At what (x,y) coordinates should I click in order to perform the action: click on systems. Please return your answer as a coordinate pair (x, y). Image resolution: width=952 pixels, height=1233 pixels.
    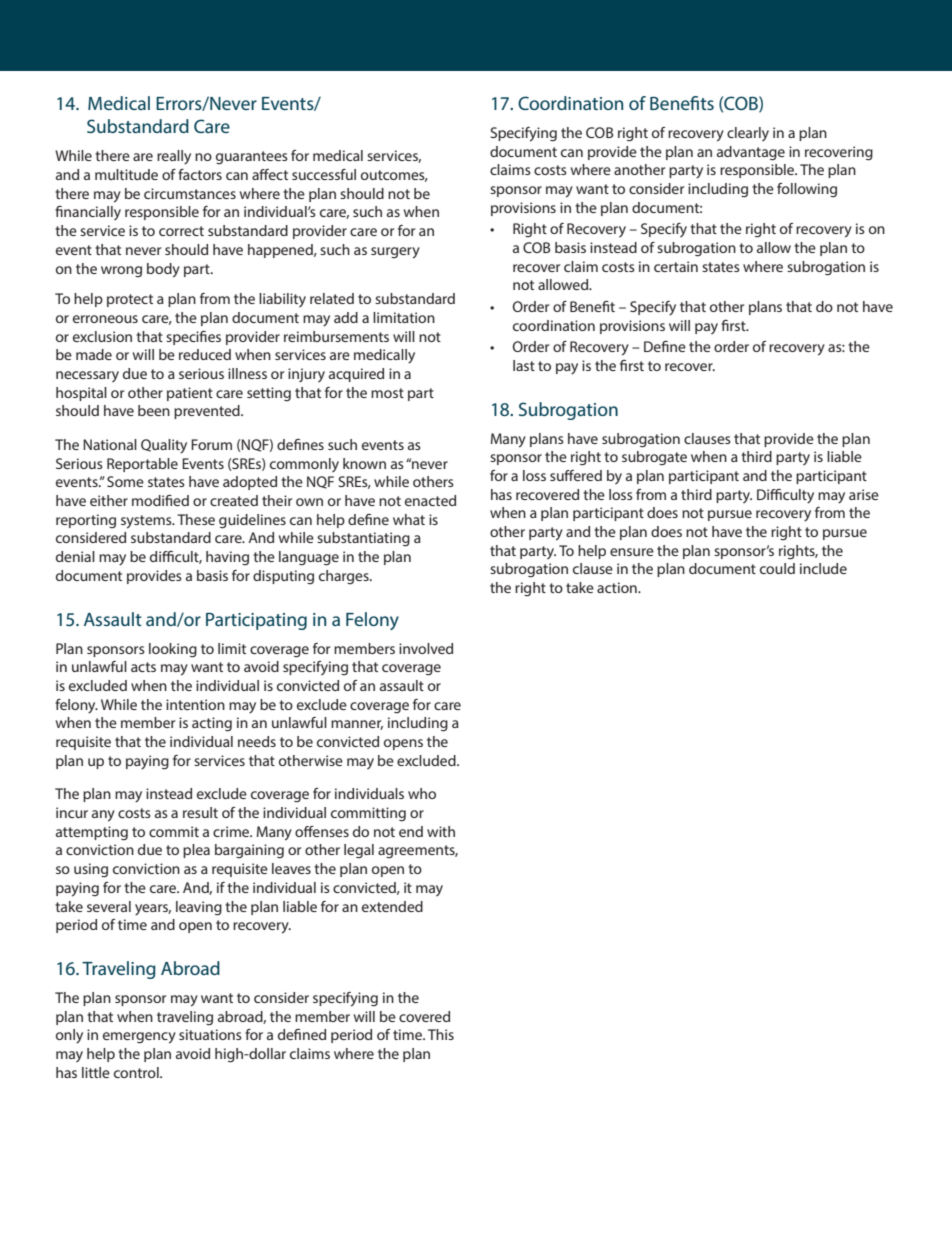
    Looking at the image, I should click on (147, 522).
